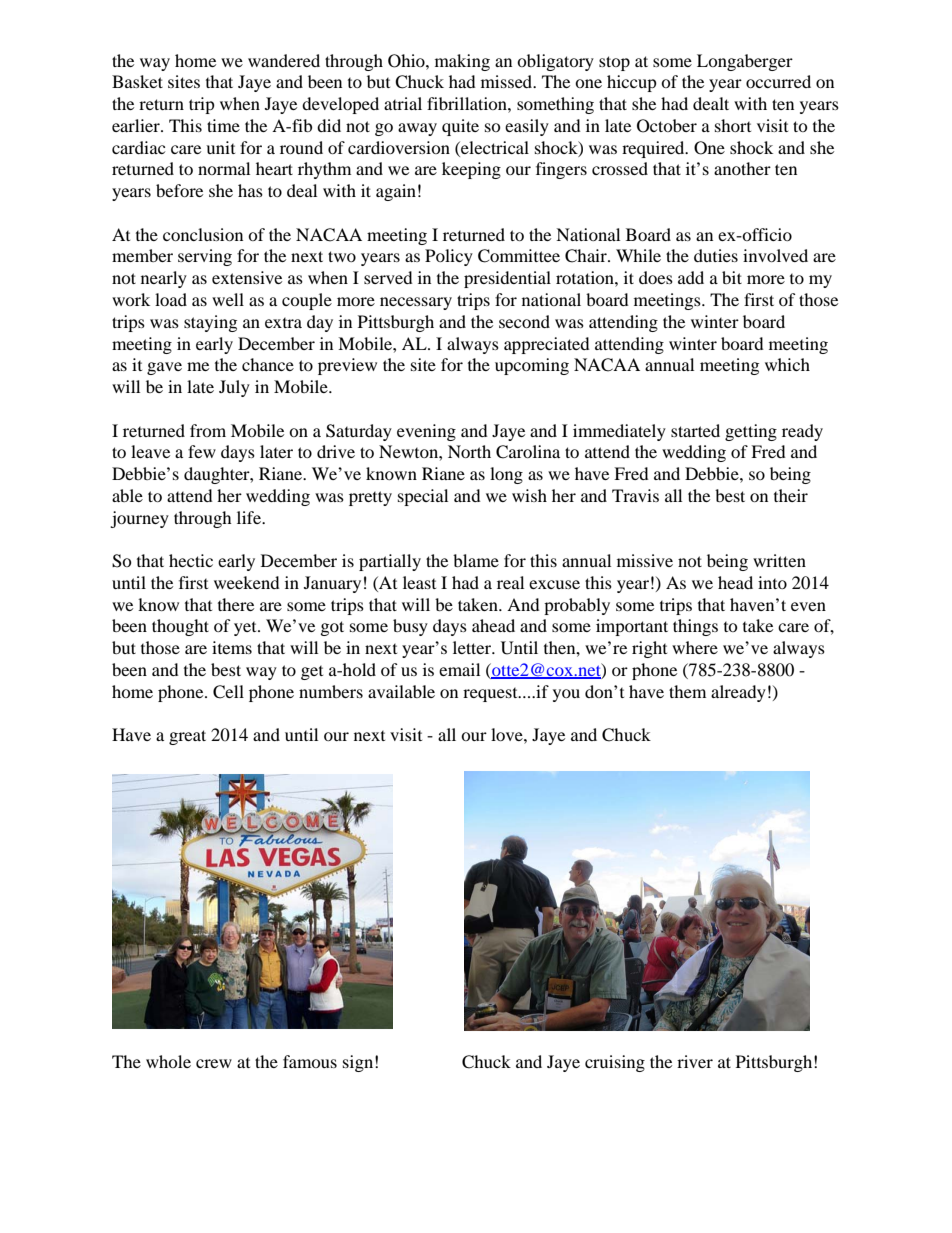  What do you see at coordinates (733, 125) in the image?
I see `short` at bounding box center [733, 125].
